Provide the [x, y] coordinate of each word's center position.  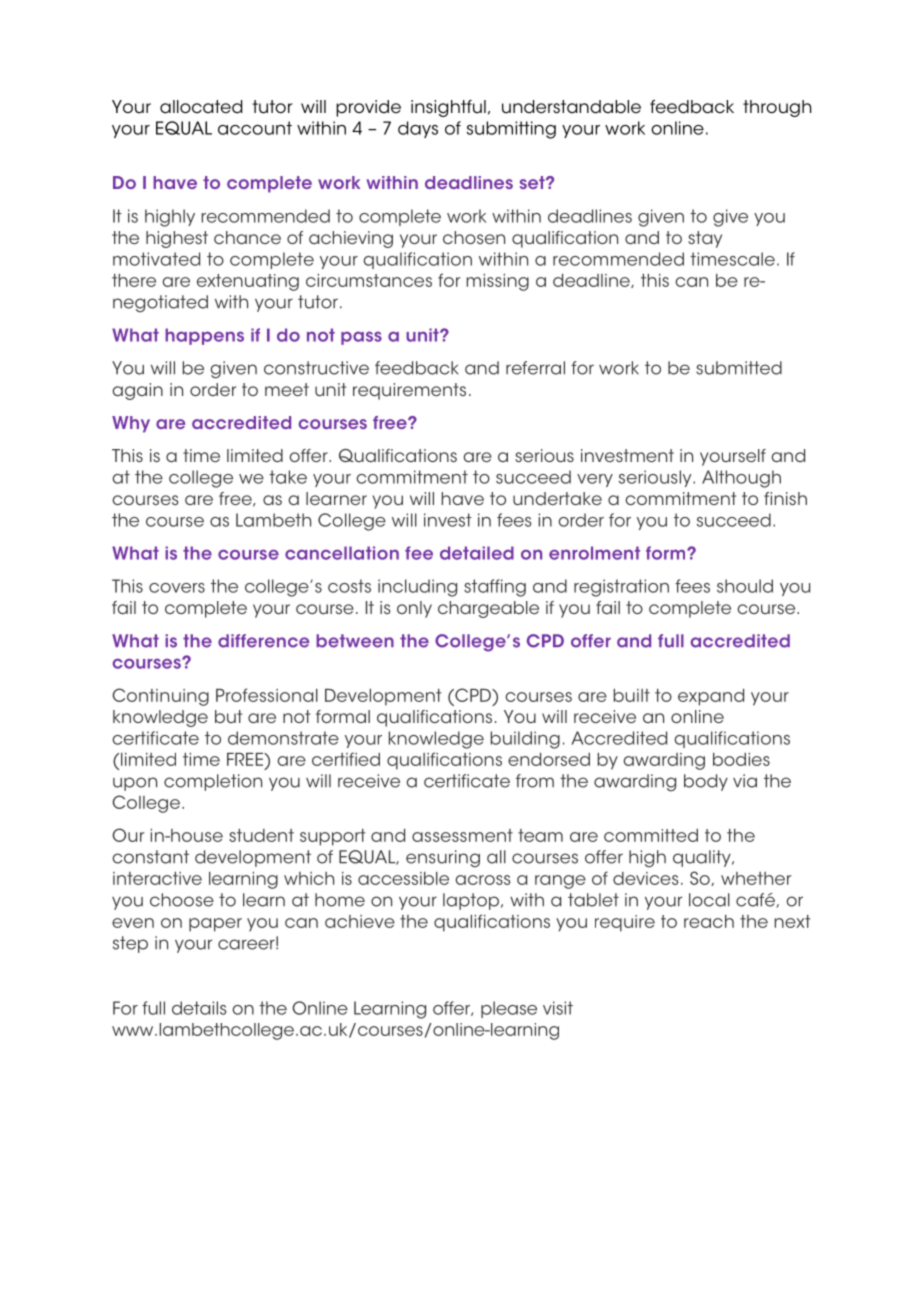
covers [177, 588]
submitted [739, 368]
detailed [477, 553]
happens [204, 336]
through [777, 108]
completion [213, 782]
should [745, 586]
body [706, 782]
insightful [448, 108]
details [199, 1008]
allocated [201, 107]
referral [535, 368]
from [535, 781]
